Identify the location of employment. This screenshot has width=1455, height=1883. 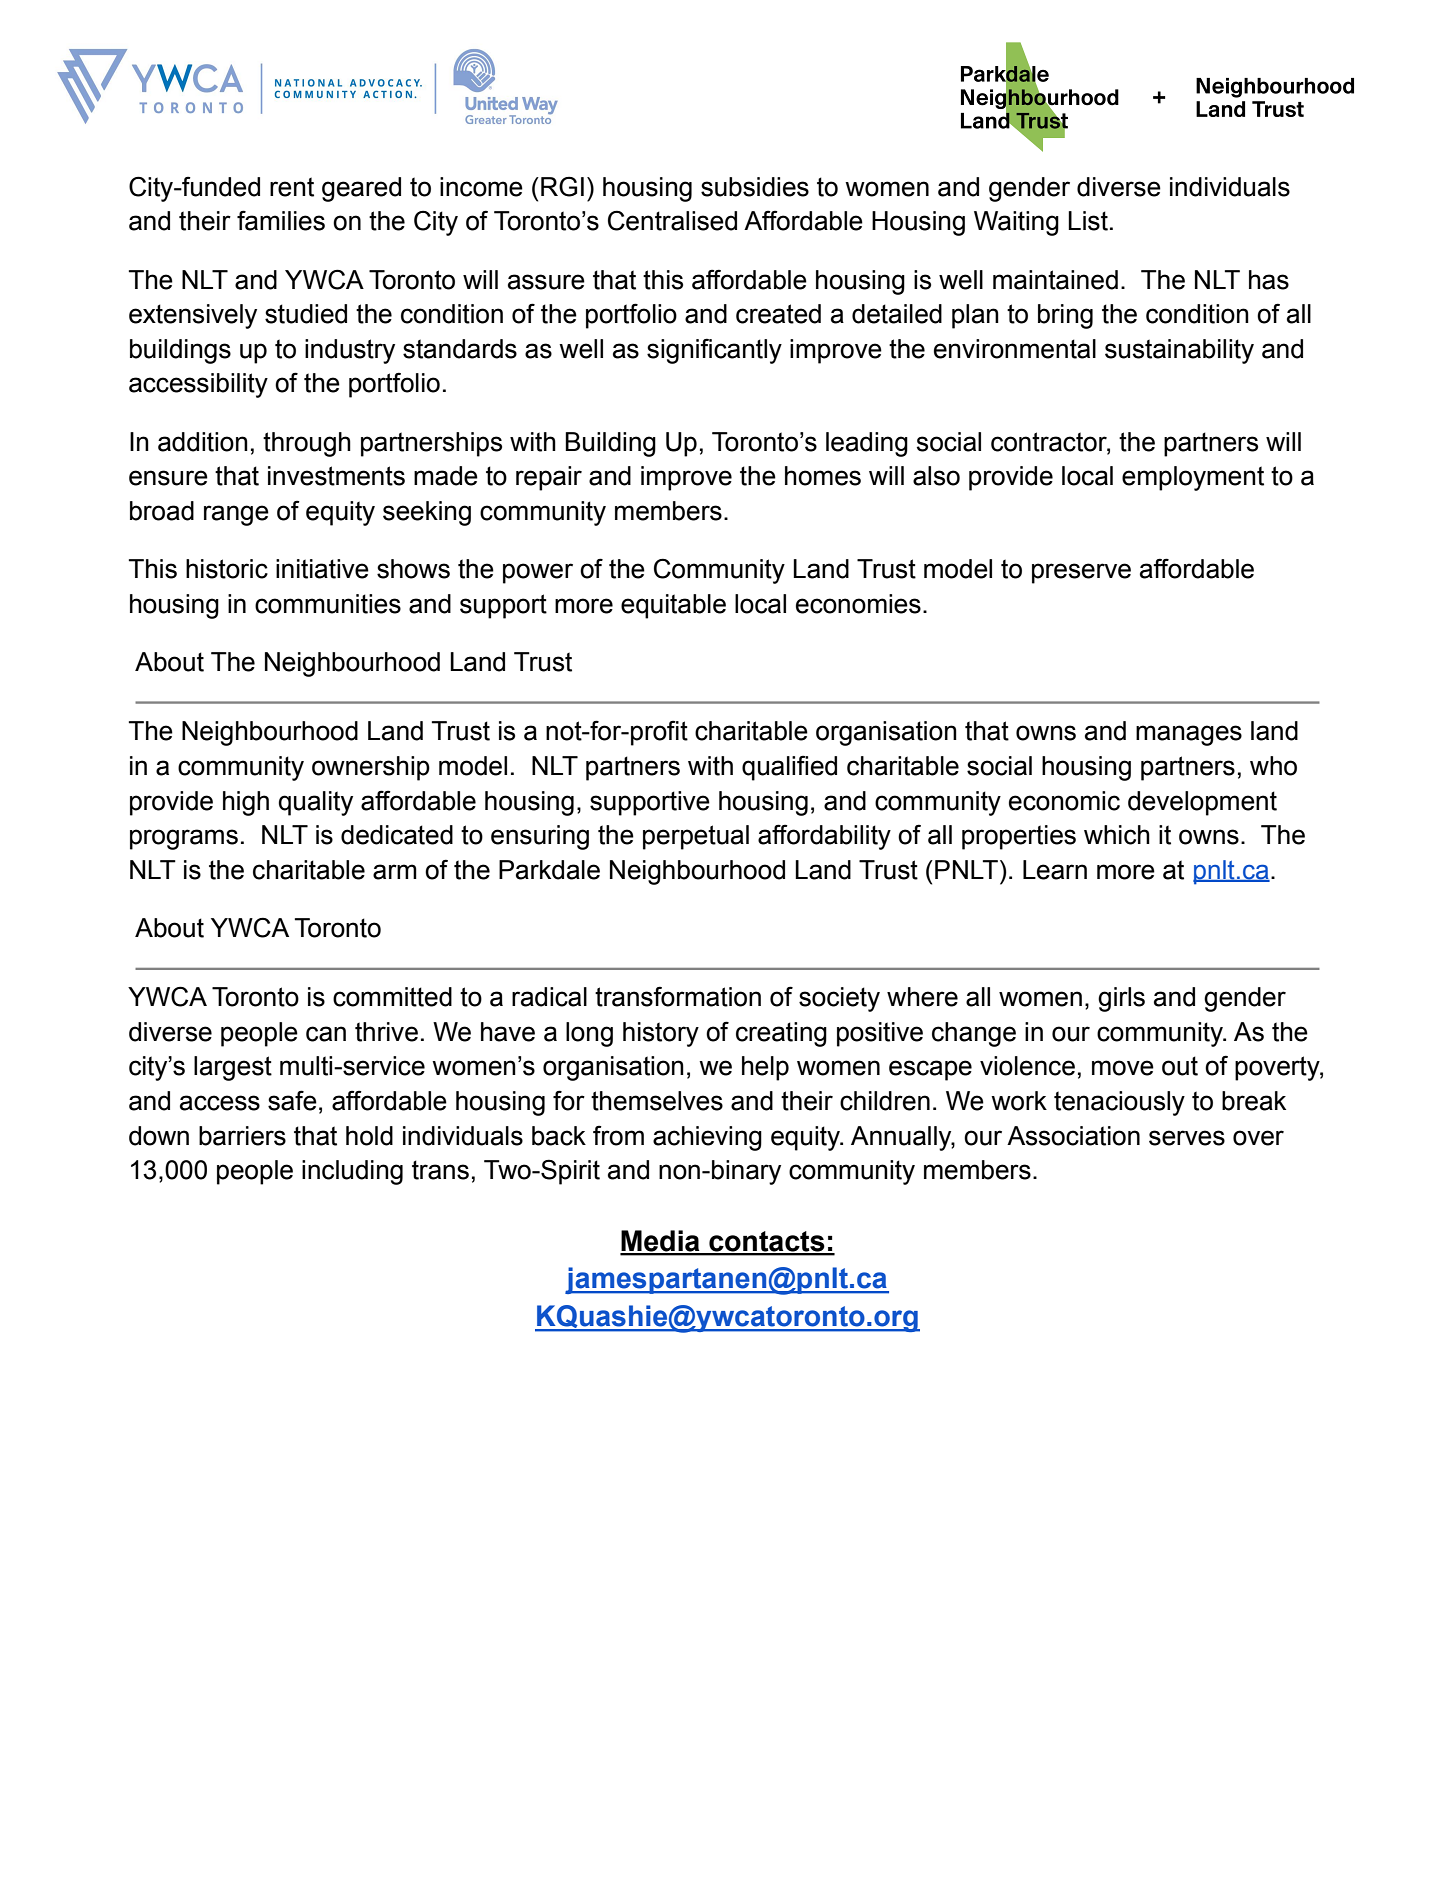
(1193, 478).
